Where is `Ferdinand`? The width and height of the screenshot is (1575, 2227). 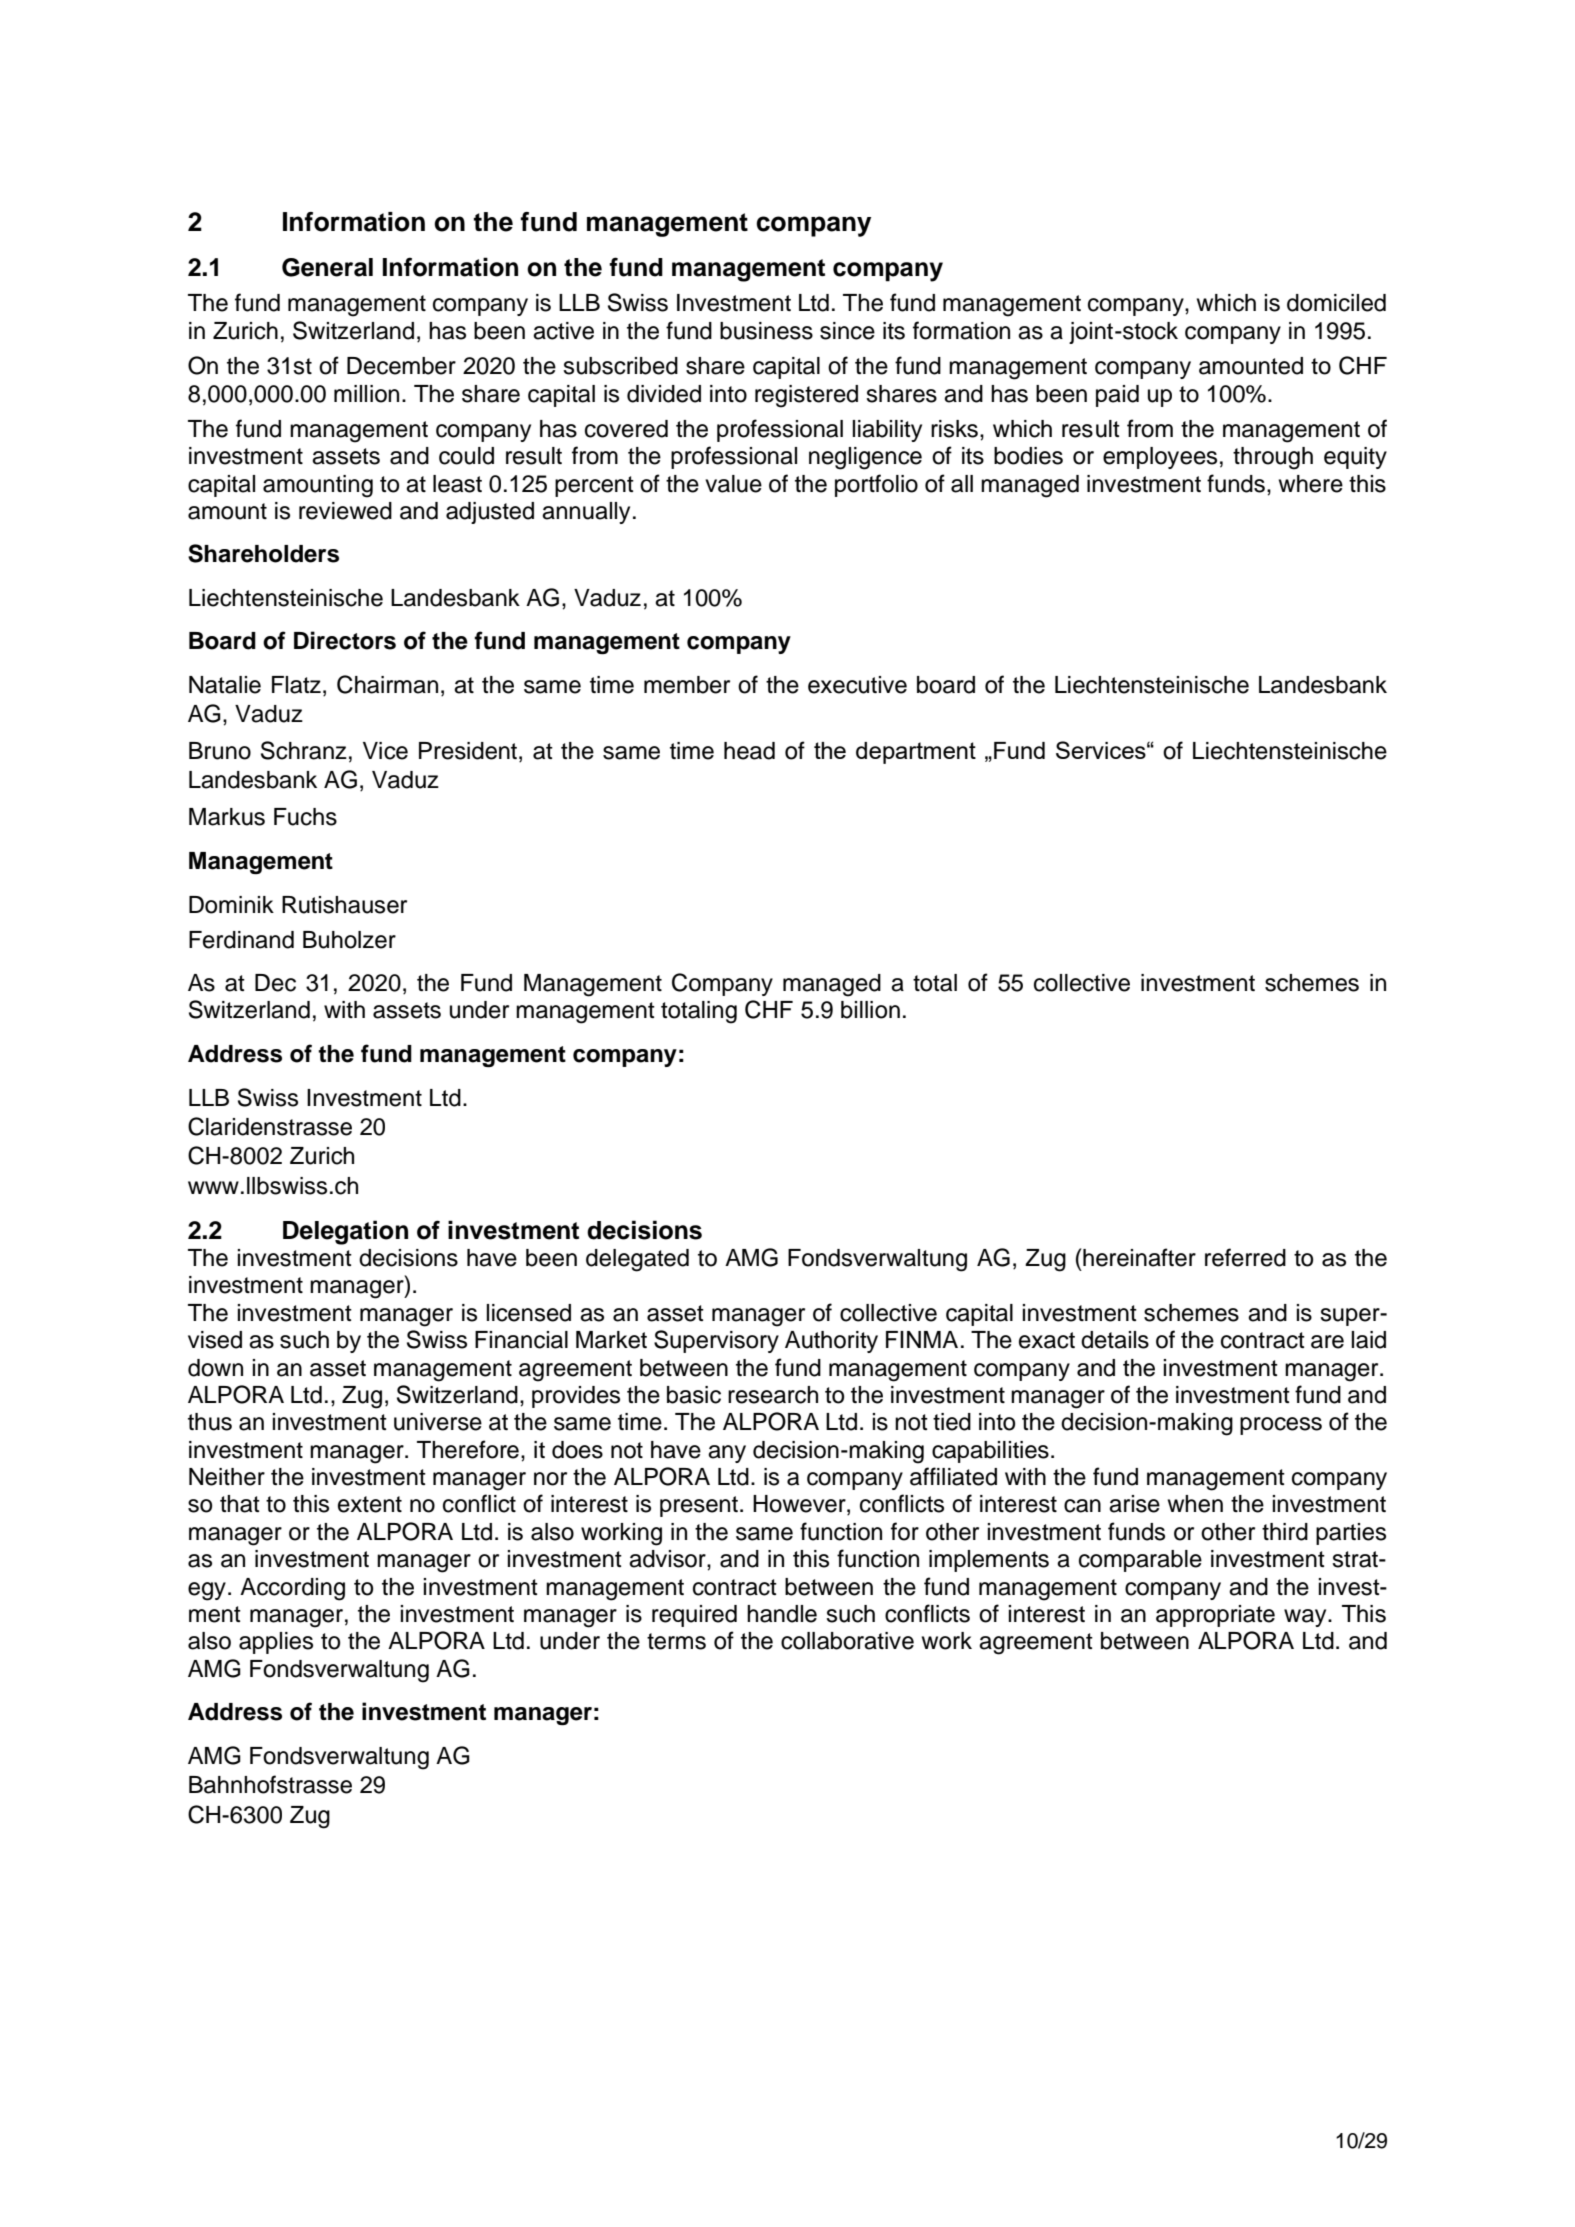 Ferdinand is located at coordinates (241, 940).
